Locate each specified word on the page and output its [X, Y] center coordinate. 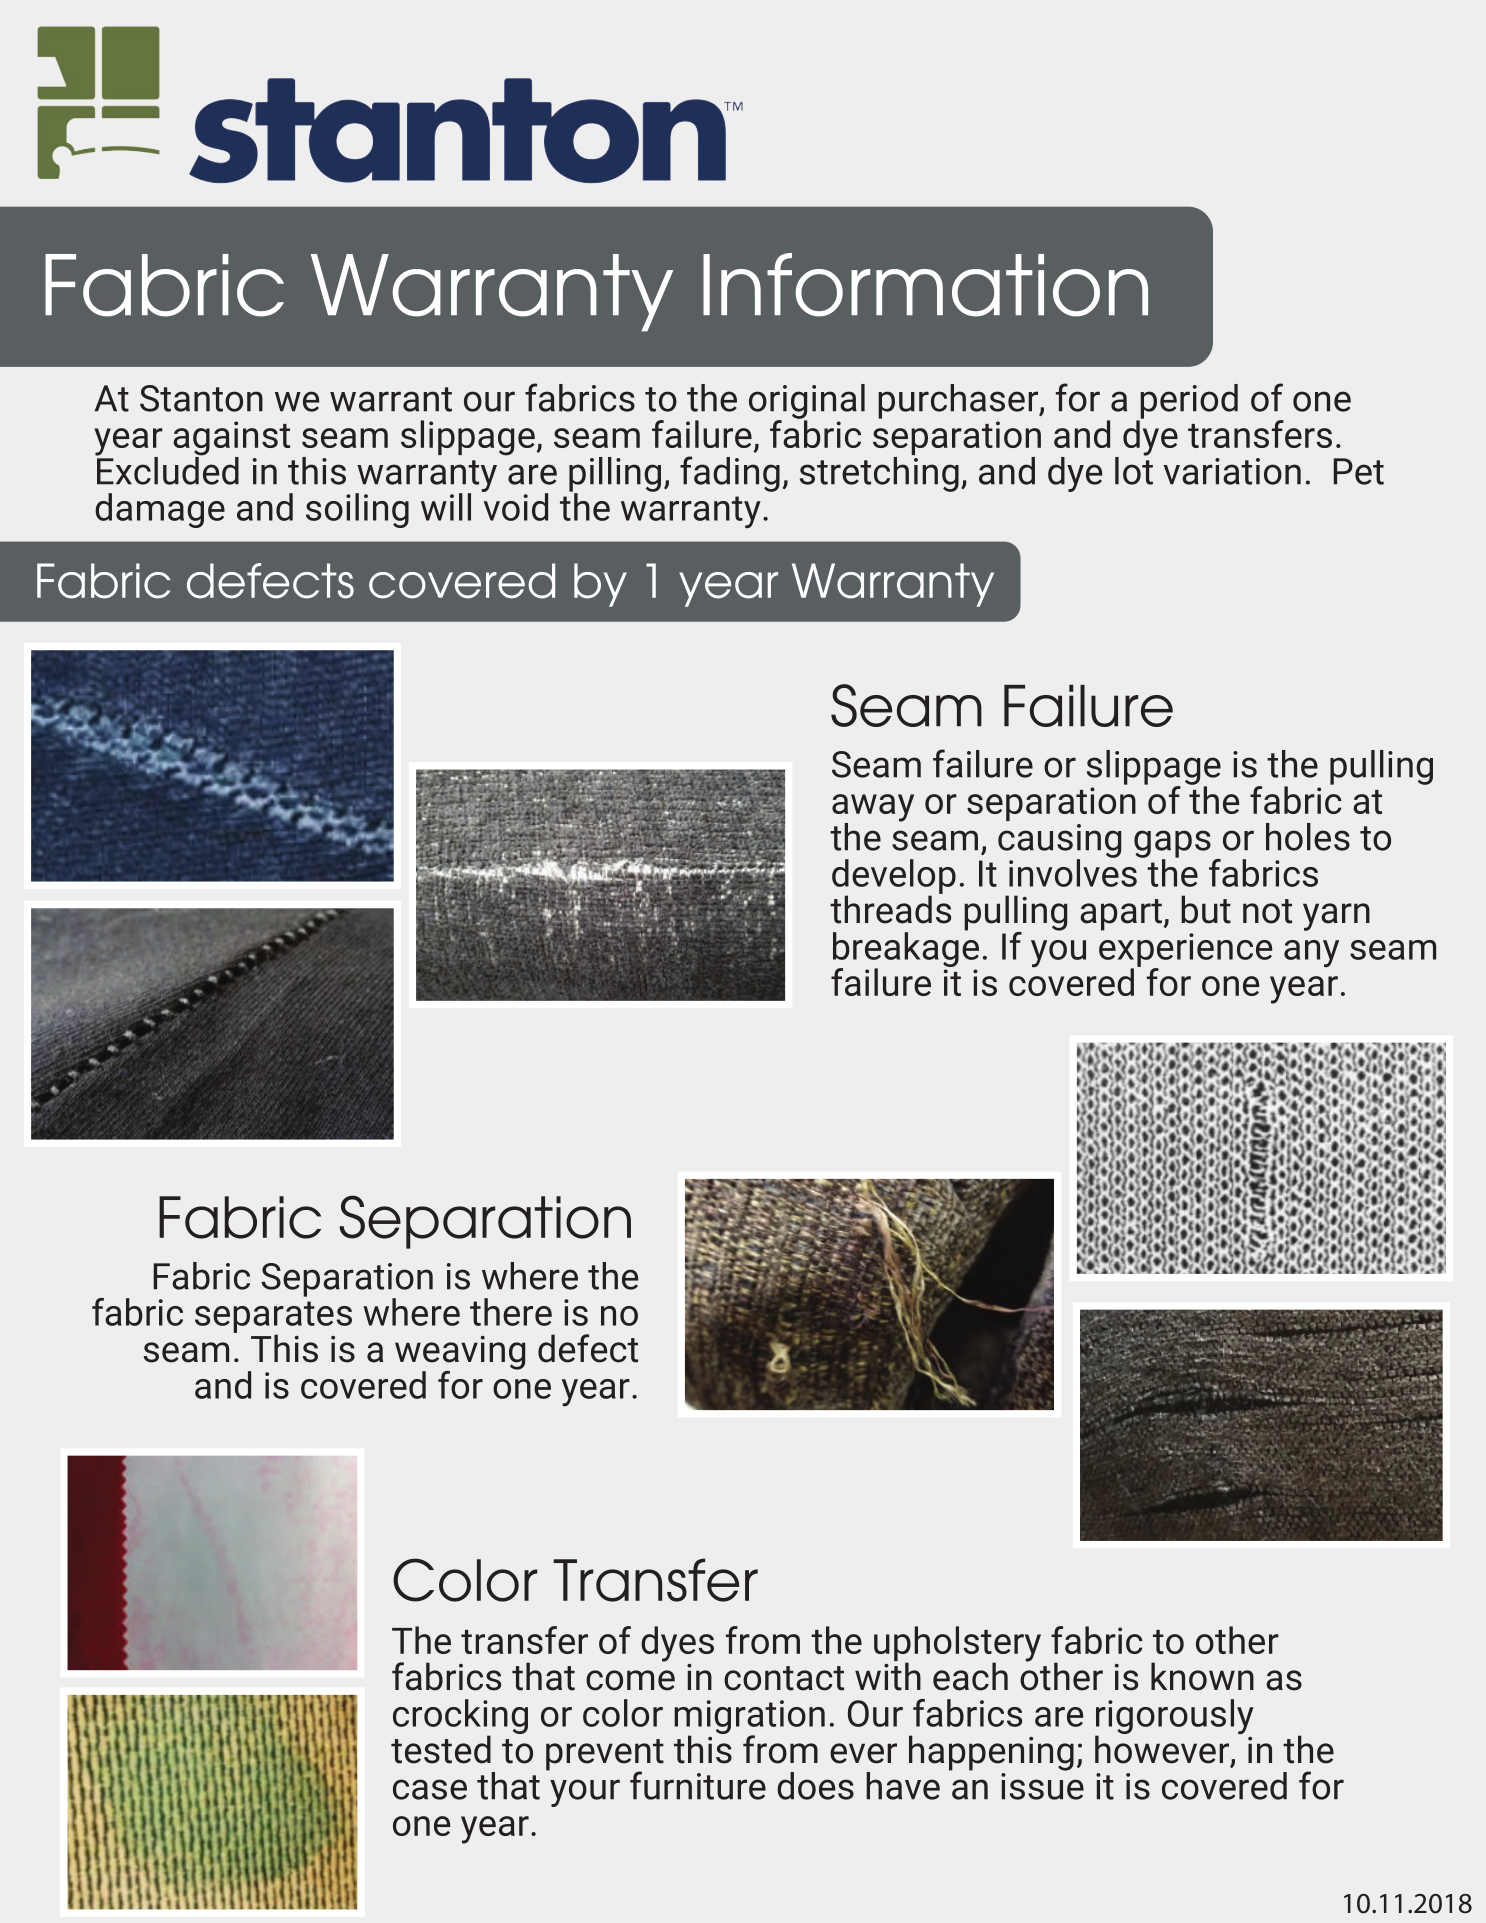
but [1206, 909]
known [1202, 1676]
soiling [357, 510]
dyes [677, 1644]
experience [1185, 951]
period [1188, 402]
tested [441, 1749]
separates [273, 1318]
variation [1232, 471]
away [873, 809]
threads [890, 908]
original [807, 402]
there [511, 1312]
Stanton [201, 398]
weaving [460, 1354]
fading [730, 474]
